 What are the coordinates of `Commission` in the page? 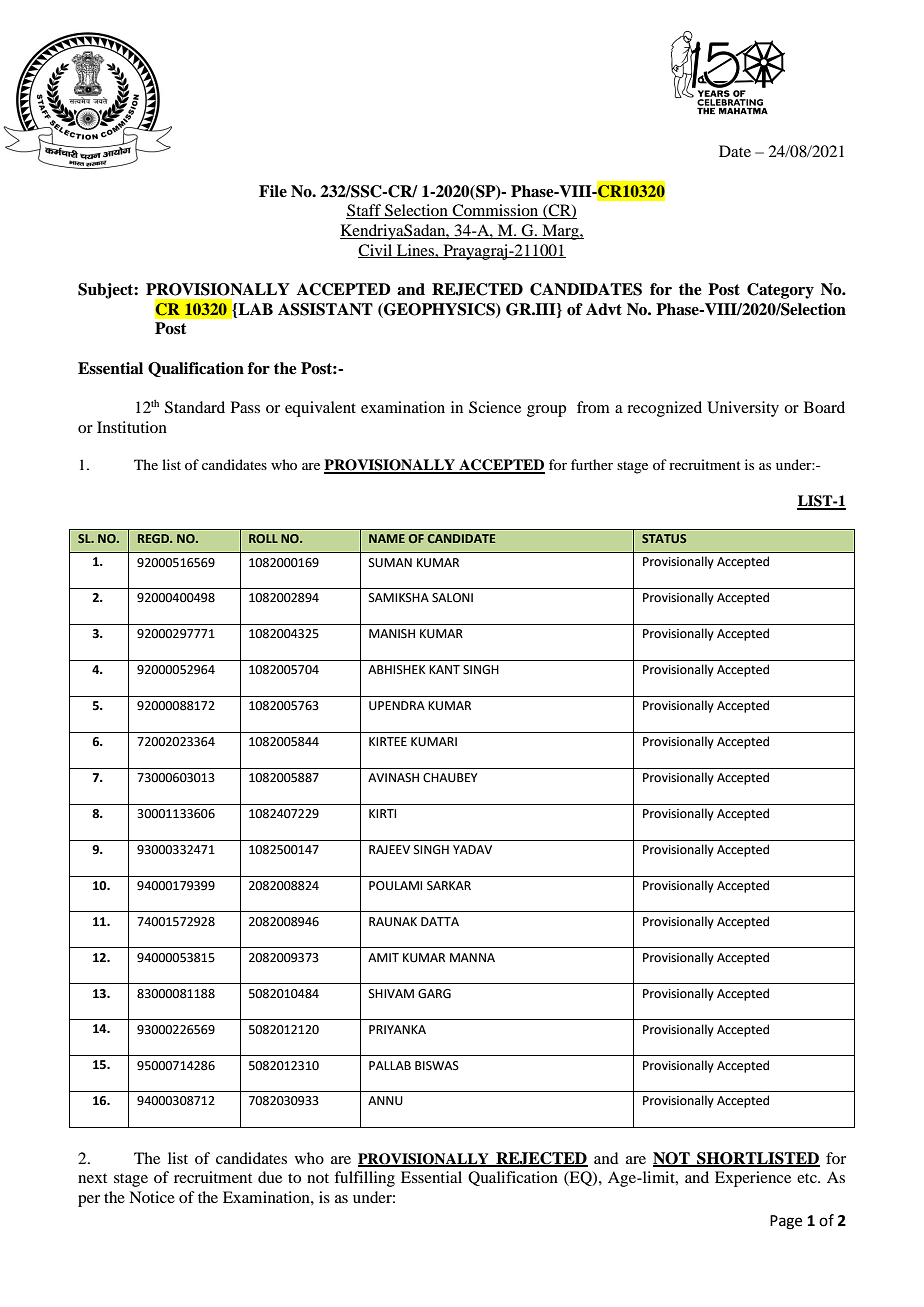 It's located at (495, 211).
